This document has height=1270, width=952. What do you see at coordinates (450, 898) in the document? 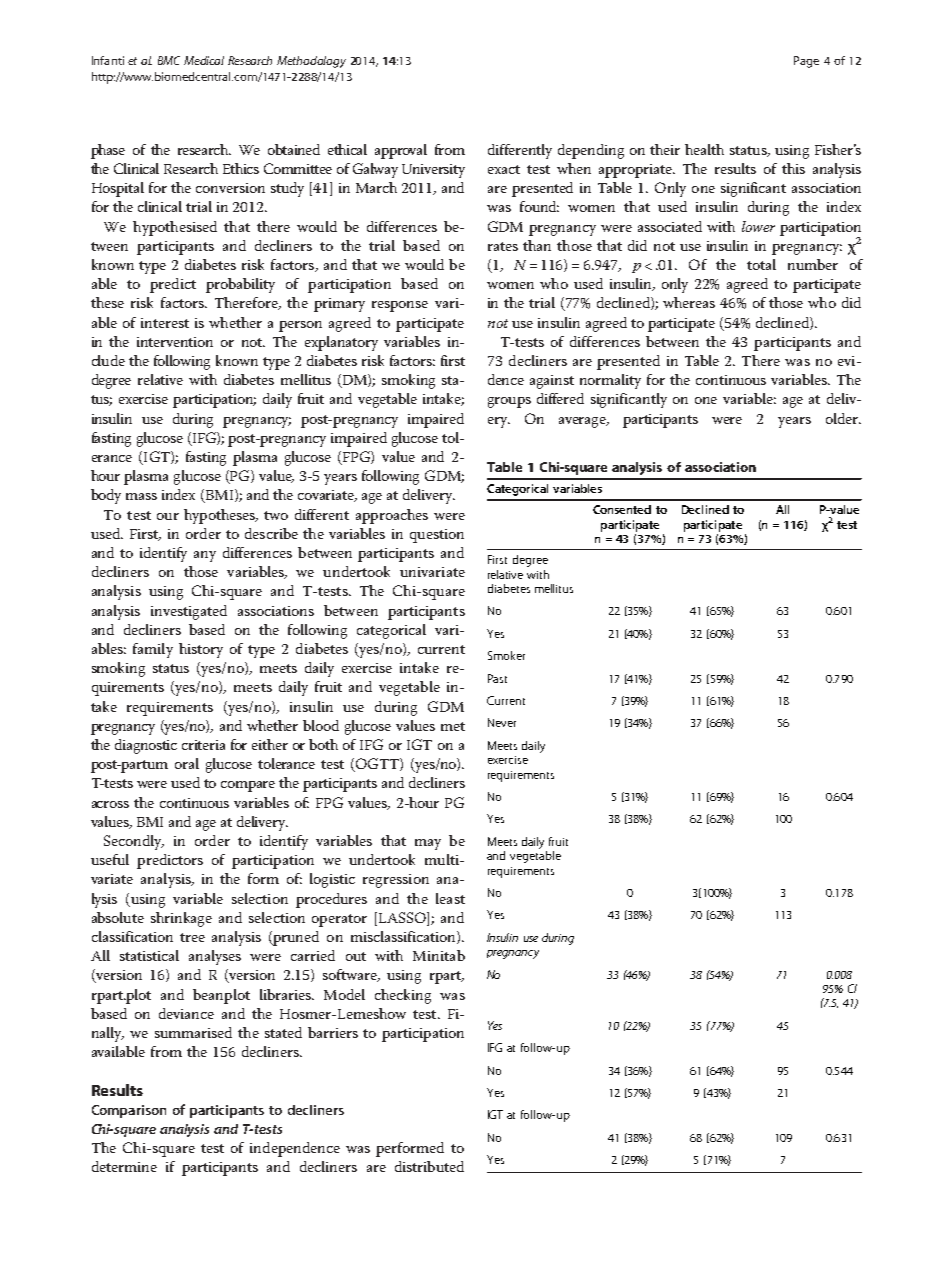
I see `least` at bounding box center [450, 898].
